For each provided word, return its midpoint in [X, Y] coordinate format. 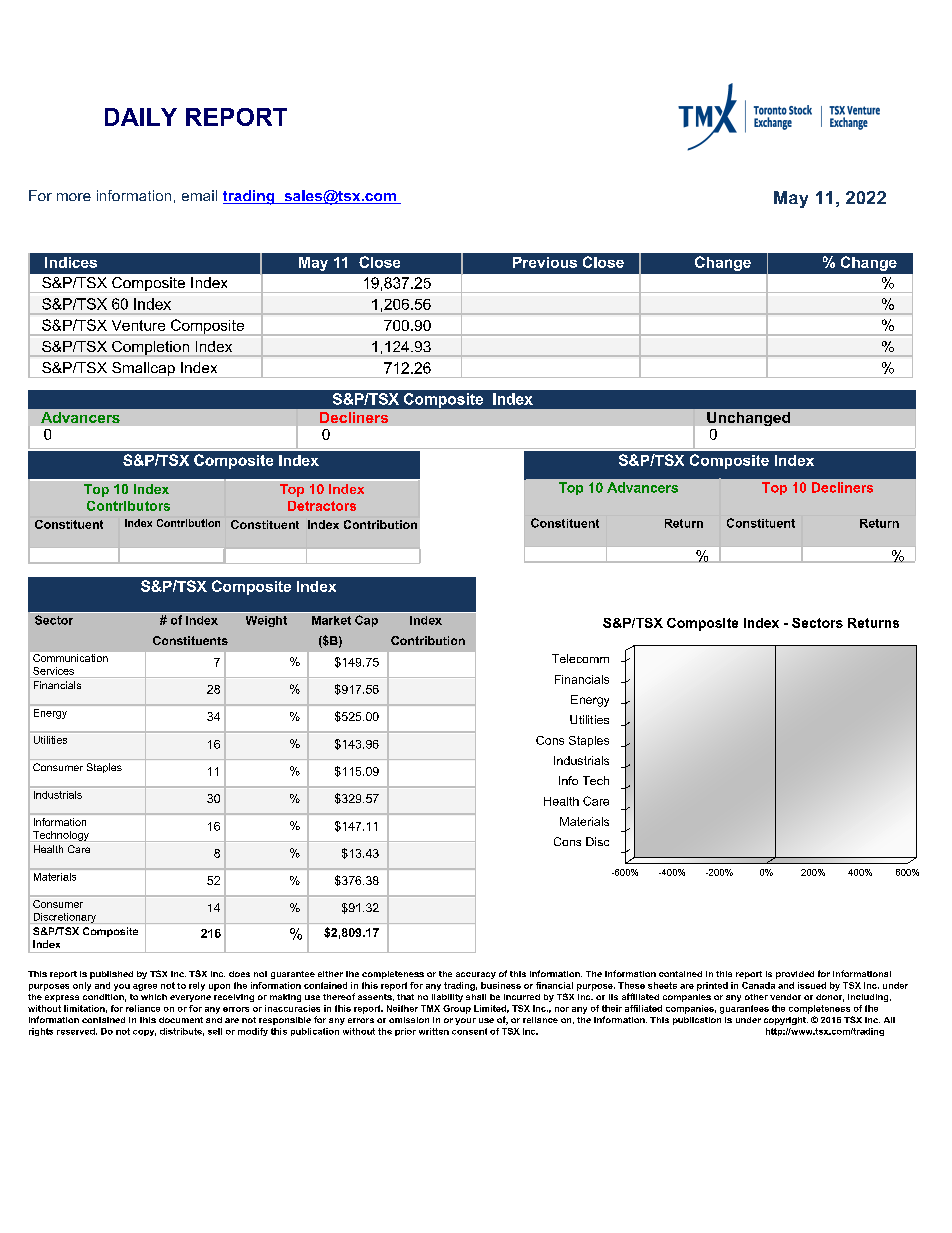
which [154, 997]
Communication [70, 658]
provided [795, 975]
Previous [545, 262]
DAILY [141, 117]
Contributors [128, 506]
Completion [150, 349]
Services [53, 671]
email [199, 195]
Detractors [322, 506]
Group [457, 1009]
